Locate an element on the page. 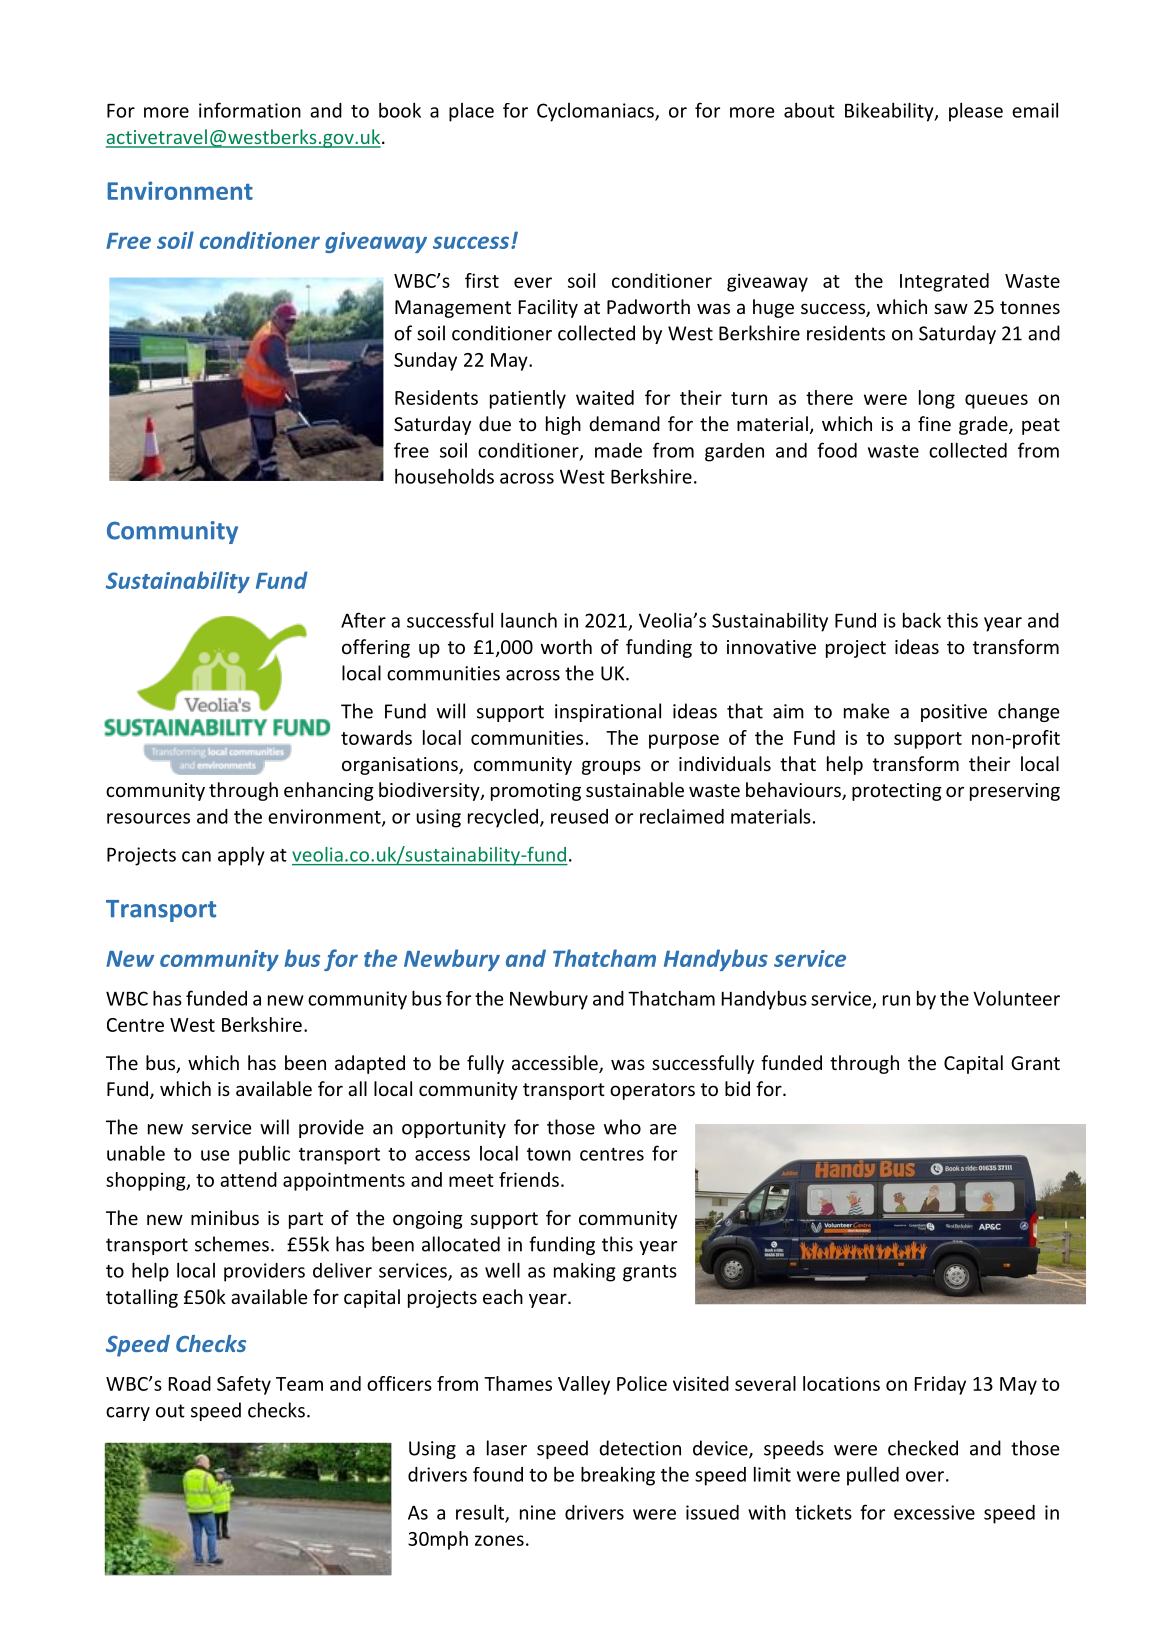 The width and height of the page is (1166, 1650). Safety is located at coordinates (244, 1385).
